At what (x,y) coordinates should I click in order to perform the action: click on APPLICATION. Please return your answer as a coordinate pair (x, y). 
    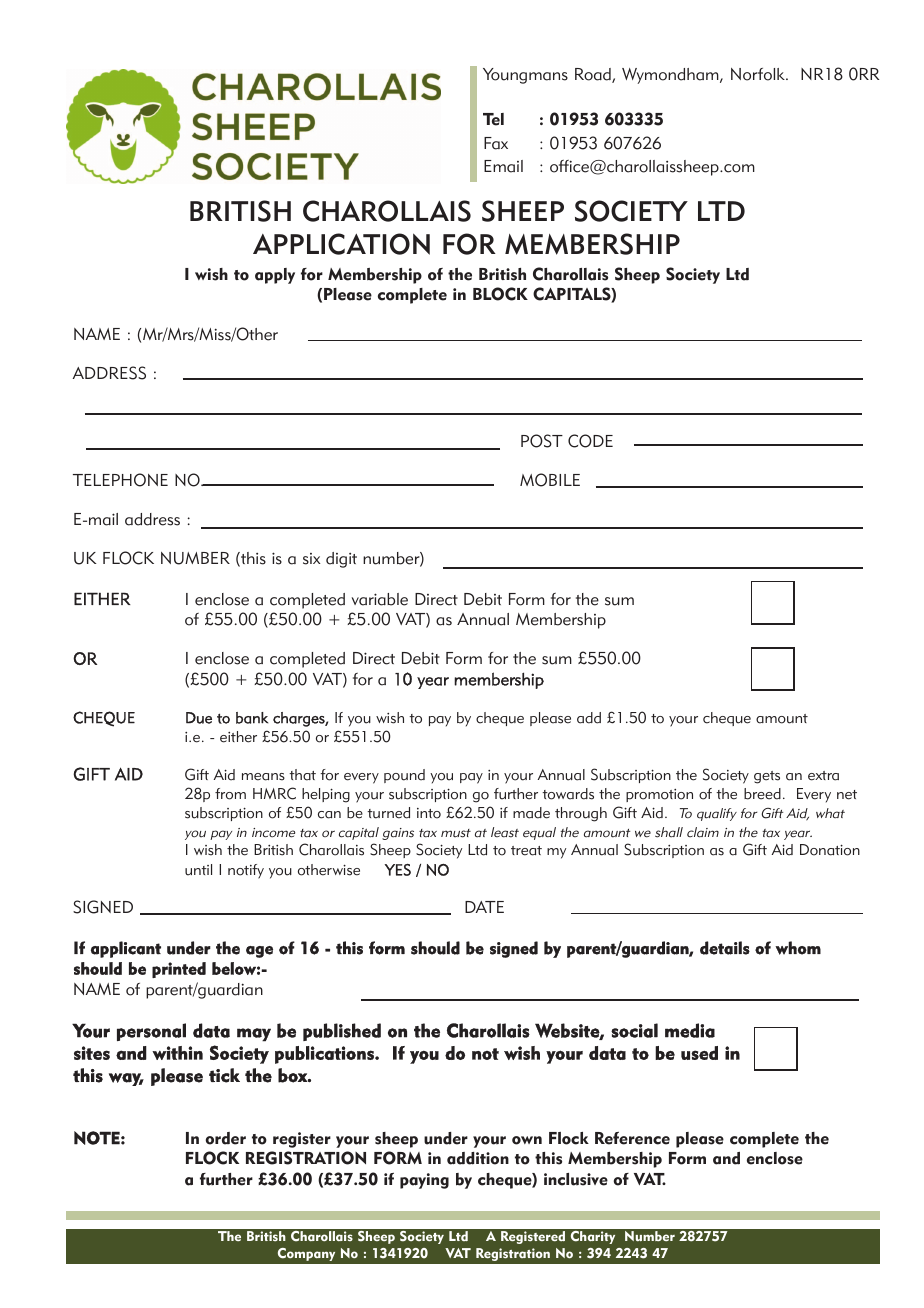
    Looking at the image, I should click on (341, 244).
